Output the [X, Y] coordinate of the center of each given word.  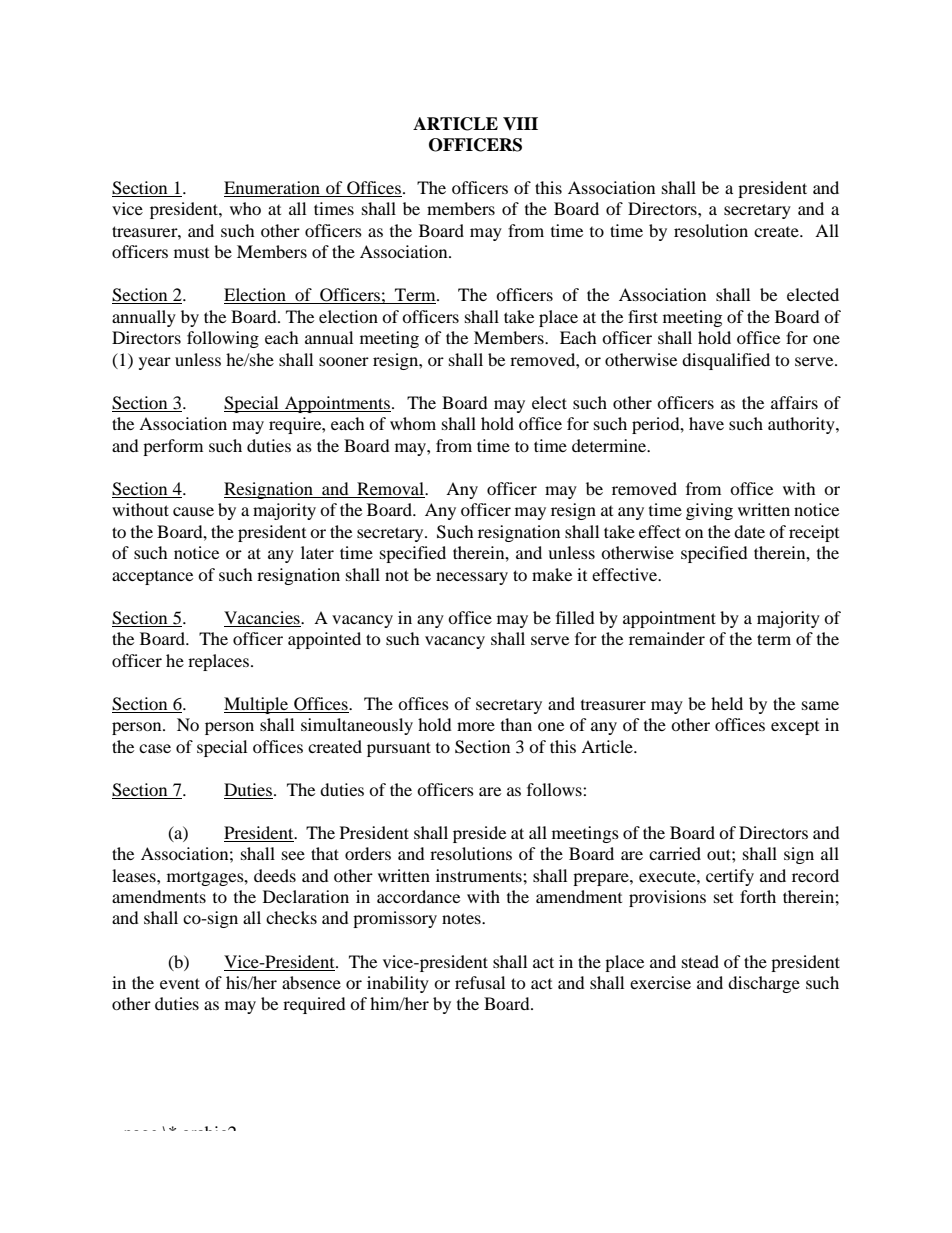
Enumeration [273, 189]
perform [173, 447]
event [180, 983]
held [727, 703]
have [706, 423]
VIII [520, 123]
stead [700, 961]
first [643, 316]
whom [413, 423]
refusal [480, 982]
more [476, 726]
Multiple [257, 705]
